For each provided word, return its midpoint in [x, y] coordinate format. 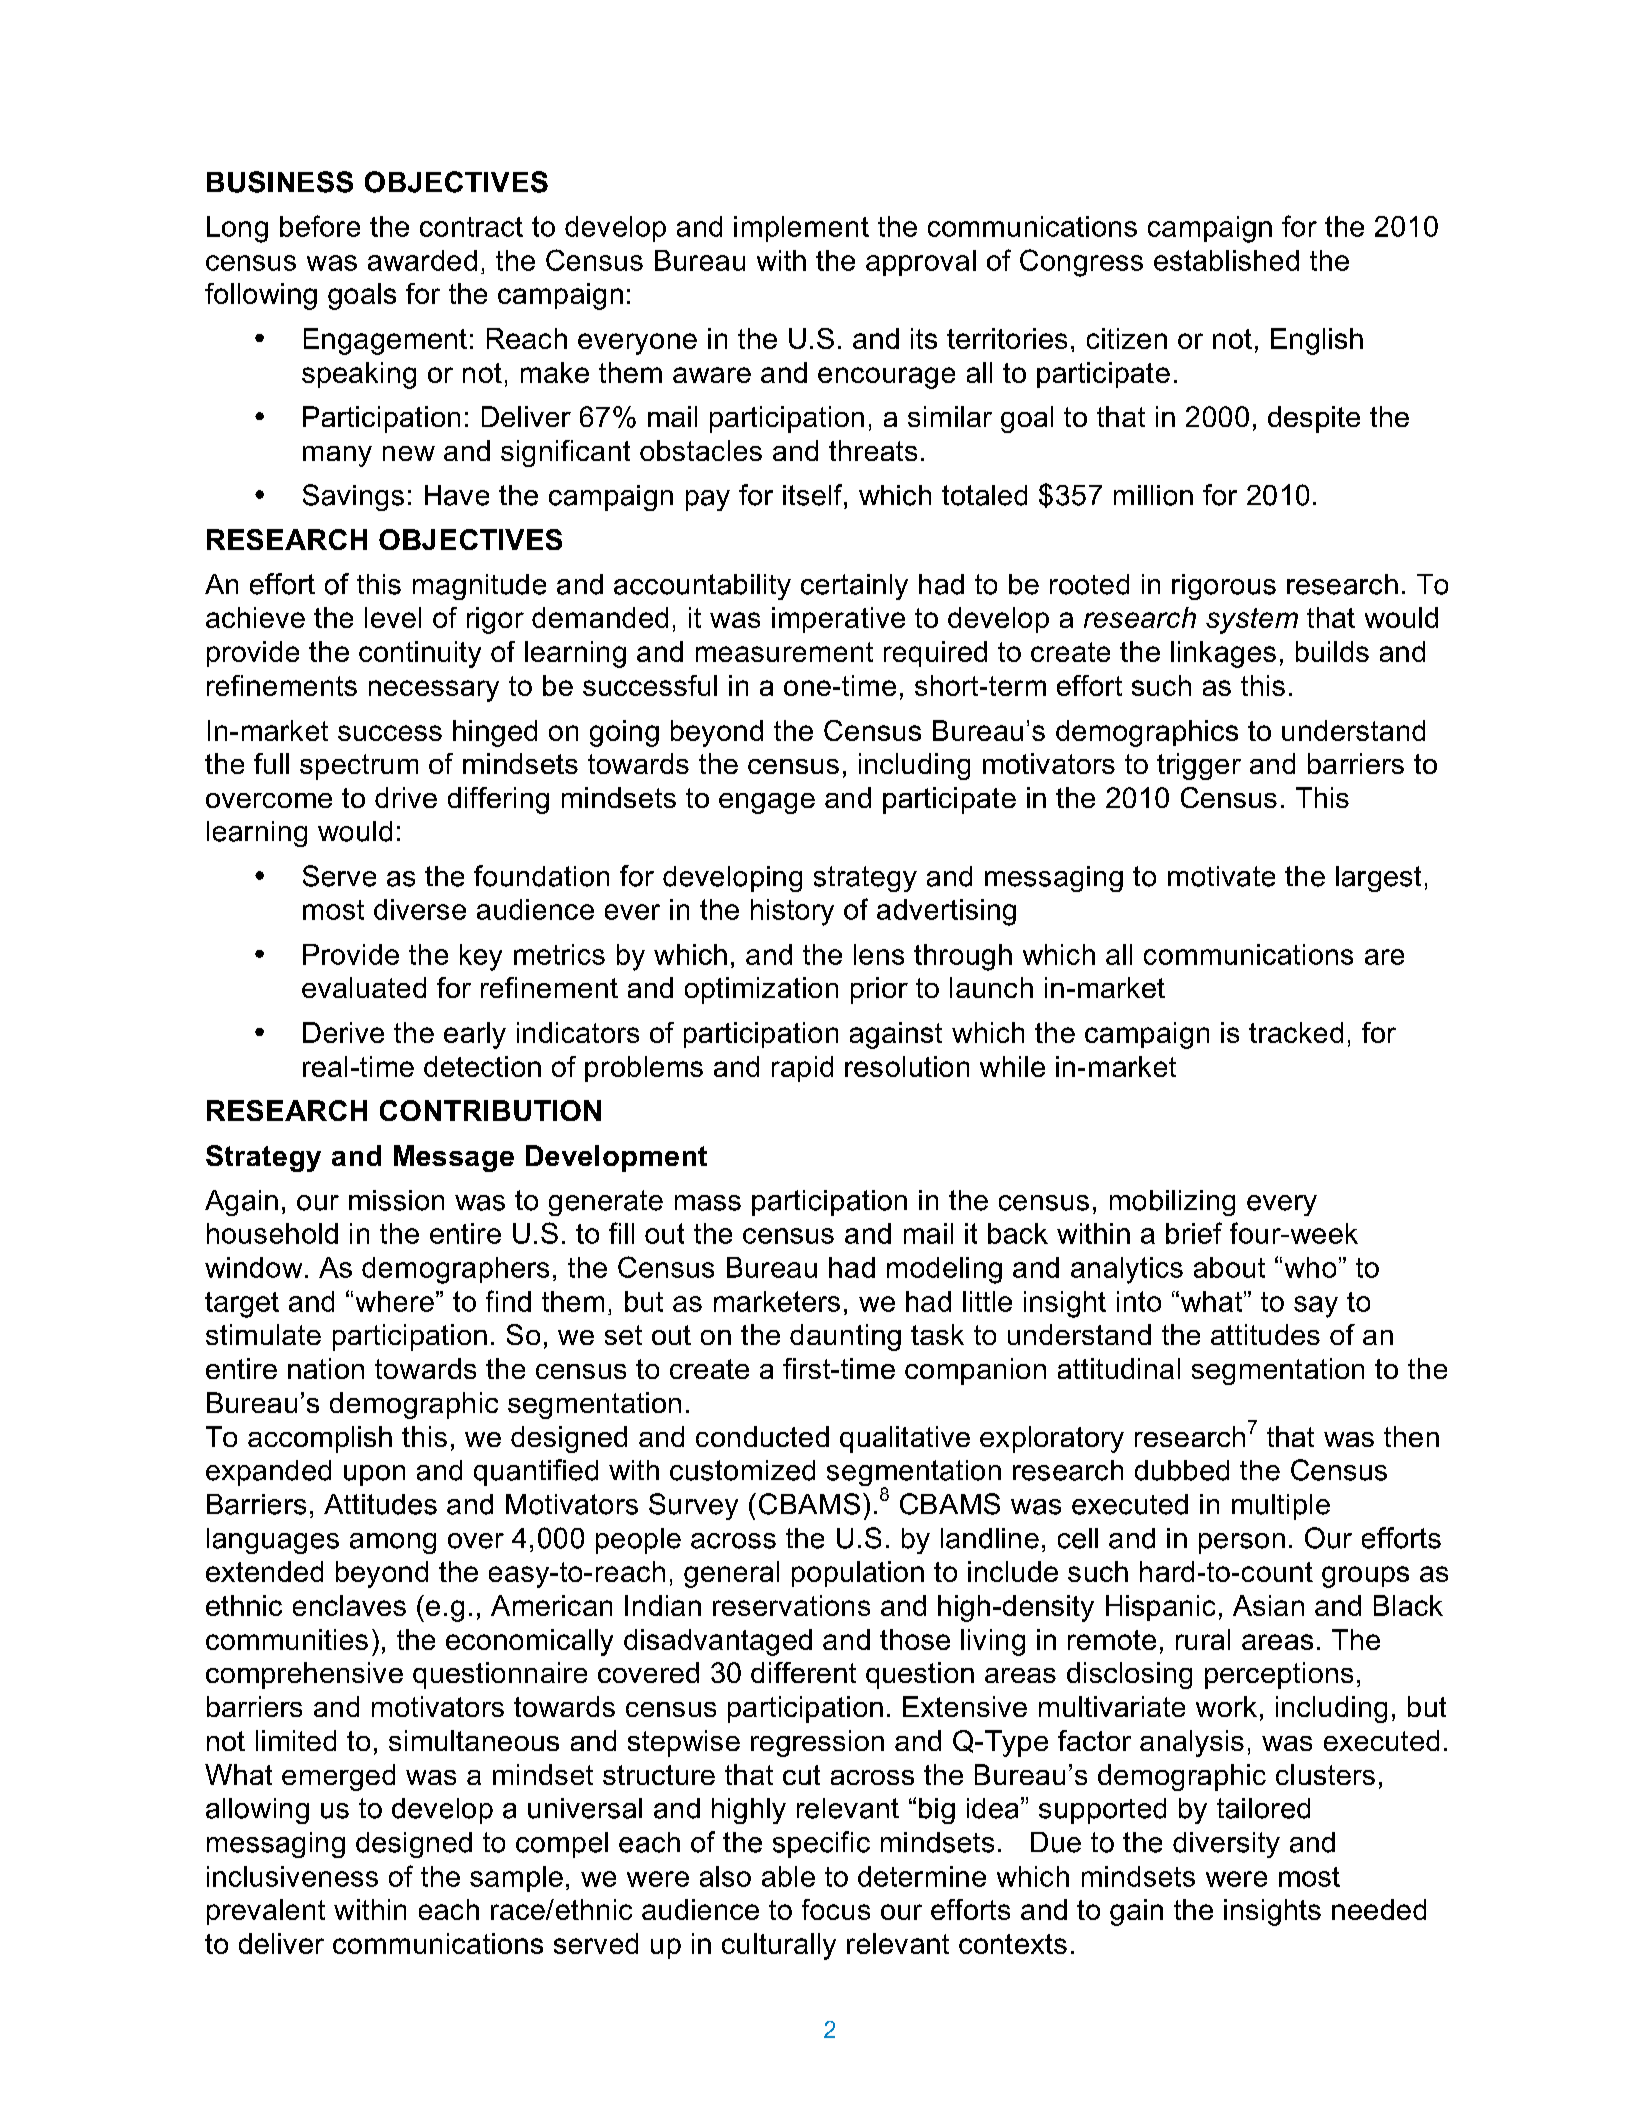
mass [708, 1203]
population [858, 1574]
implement [801, 229]
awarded [422, 260]
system [1252, 621]
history [792, 912]
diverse [420, 909]
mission [396, 1200]
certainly [854, 587]
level [393, 617]
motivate [1221, 876]
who [1310, 1267]
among [393, 1543]
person [1242, 1543]
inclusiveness [292, 1876]
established [1226, 260]
